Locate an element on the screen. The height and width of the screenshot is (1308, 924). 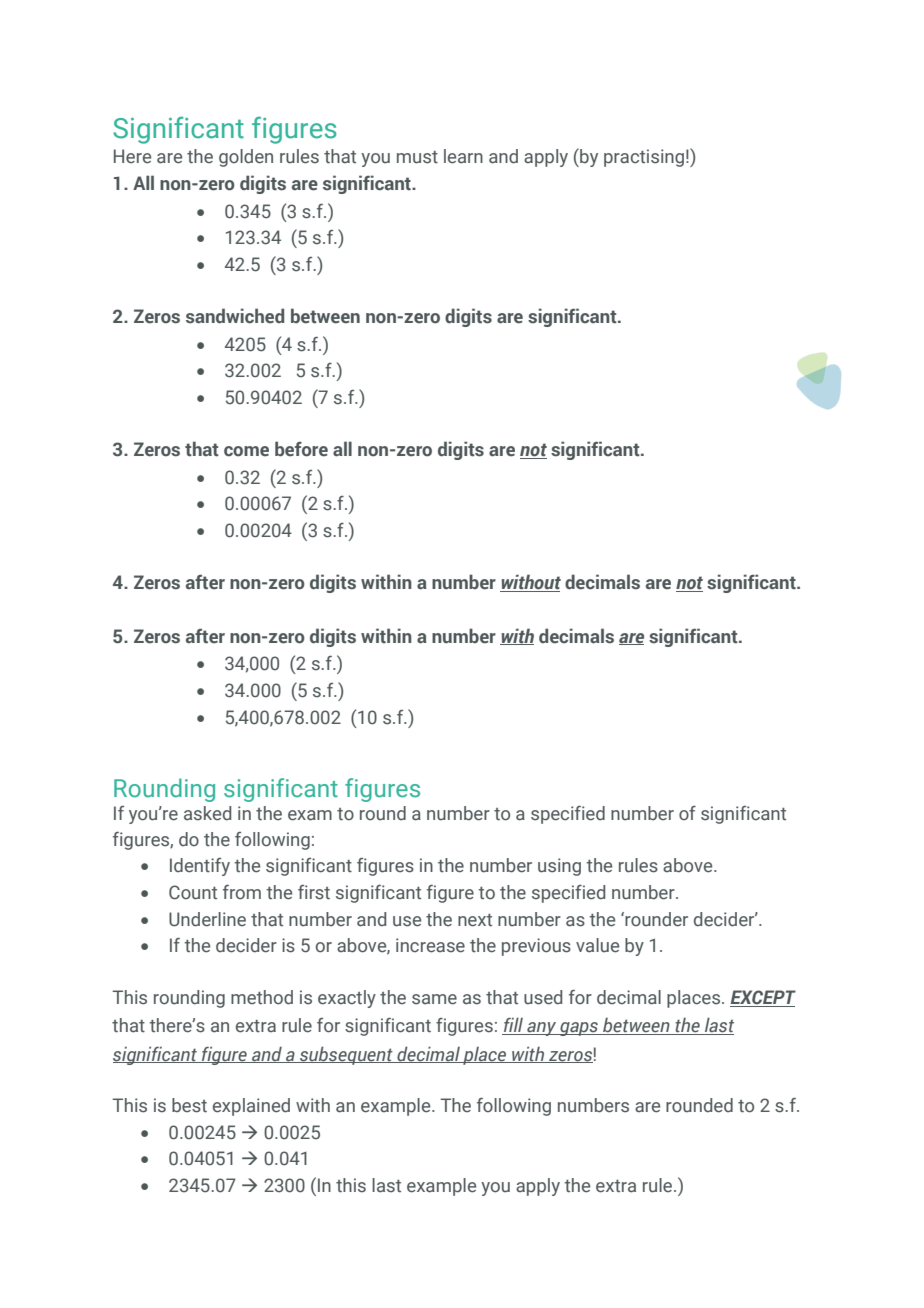
learn is located at coordinates (463, 156).
